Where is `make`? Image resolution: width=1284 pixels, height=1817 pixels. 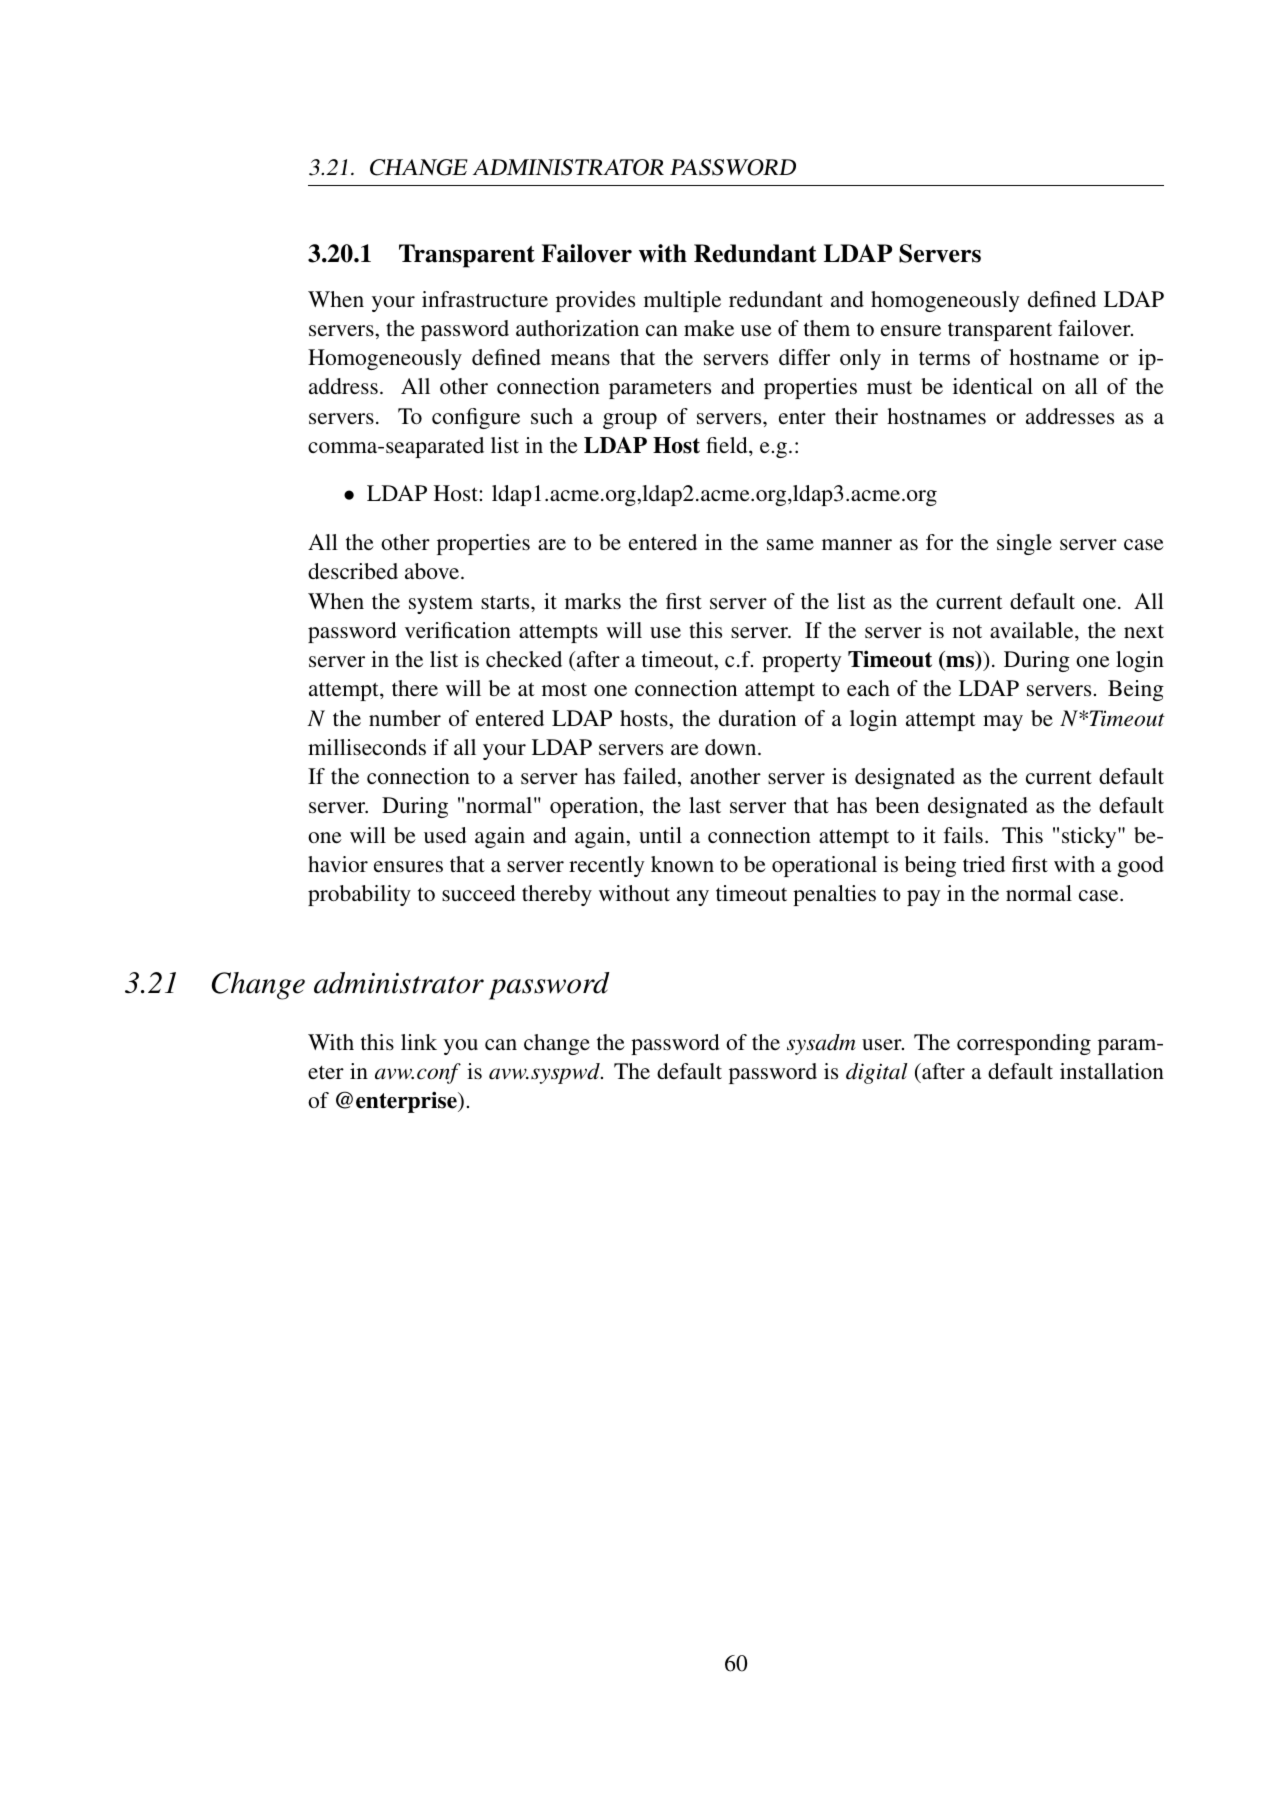
make is located at coordinates (709, 328).
